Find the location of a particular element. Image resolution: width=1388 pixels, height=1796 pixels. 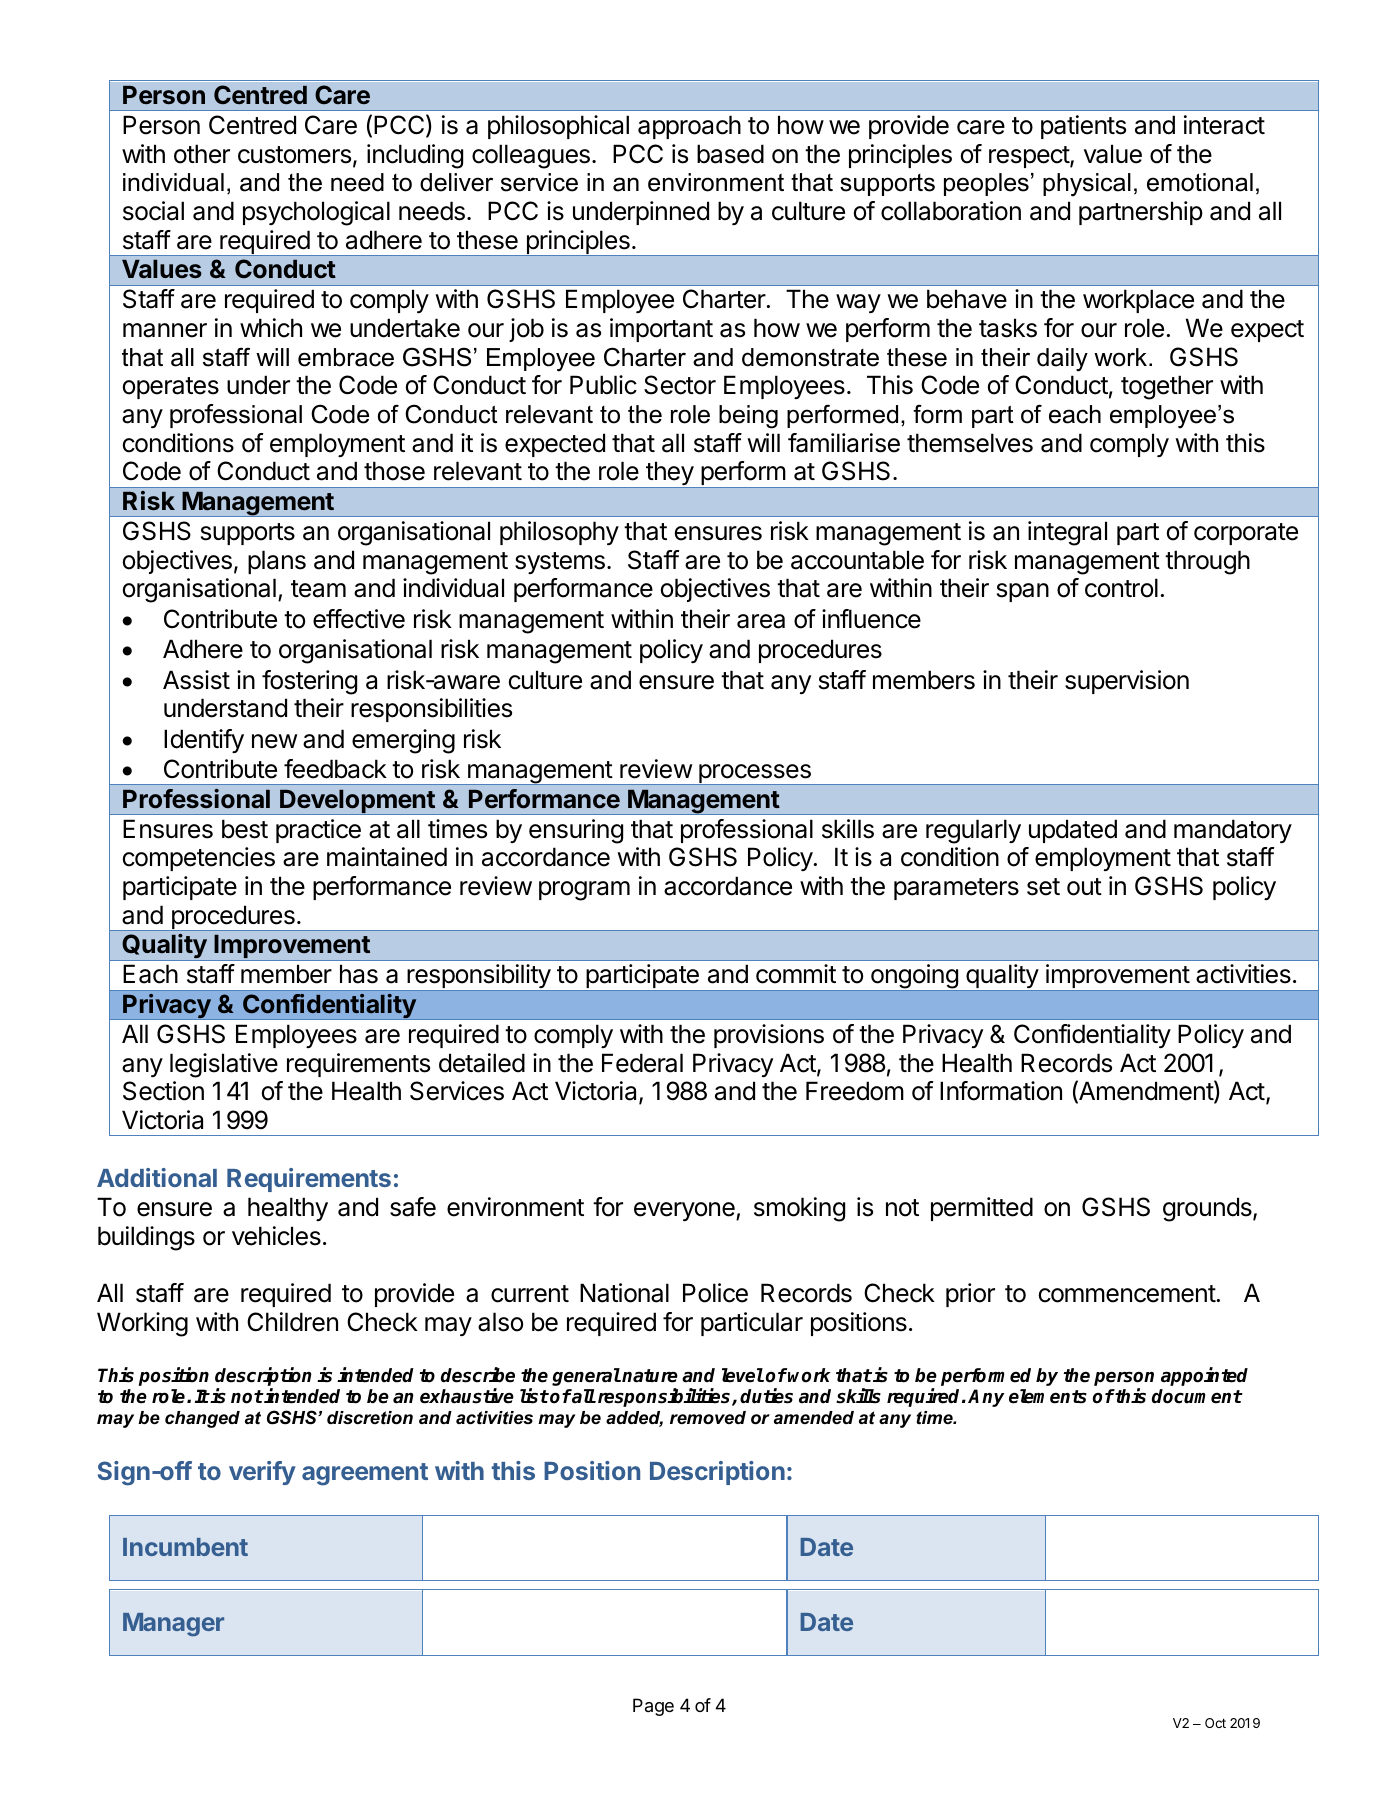

program is located at coordinates (584, 891).
